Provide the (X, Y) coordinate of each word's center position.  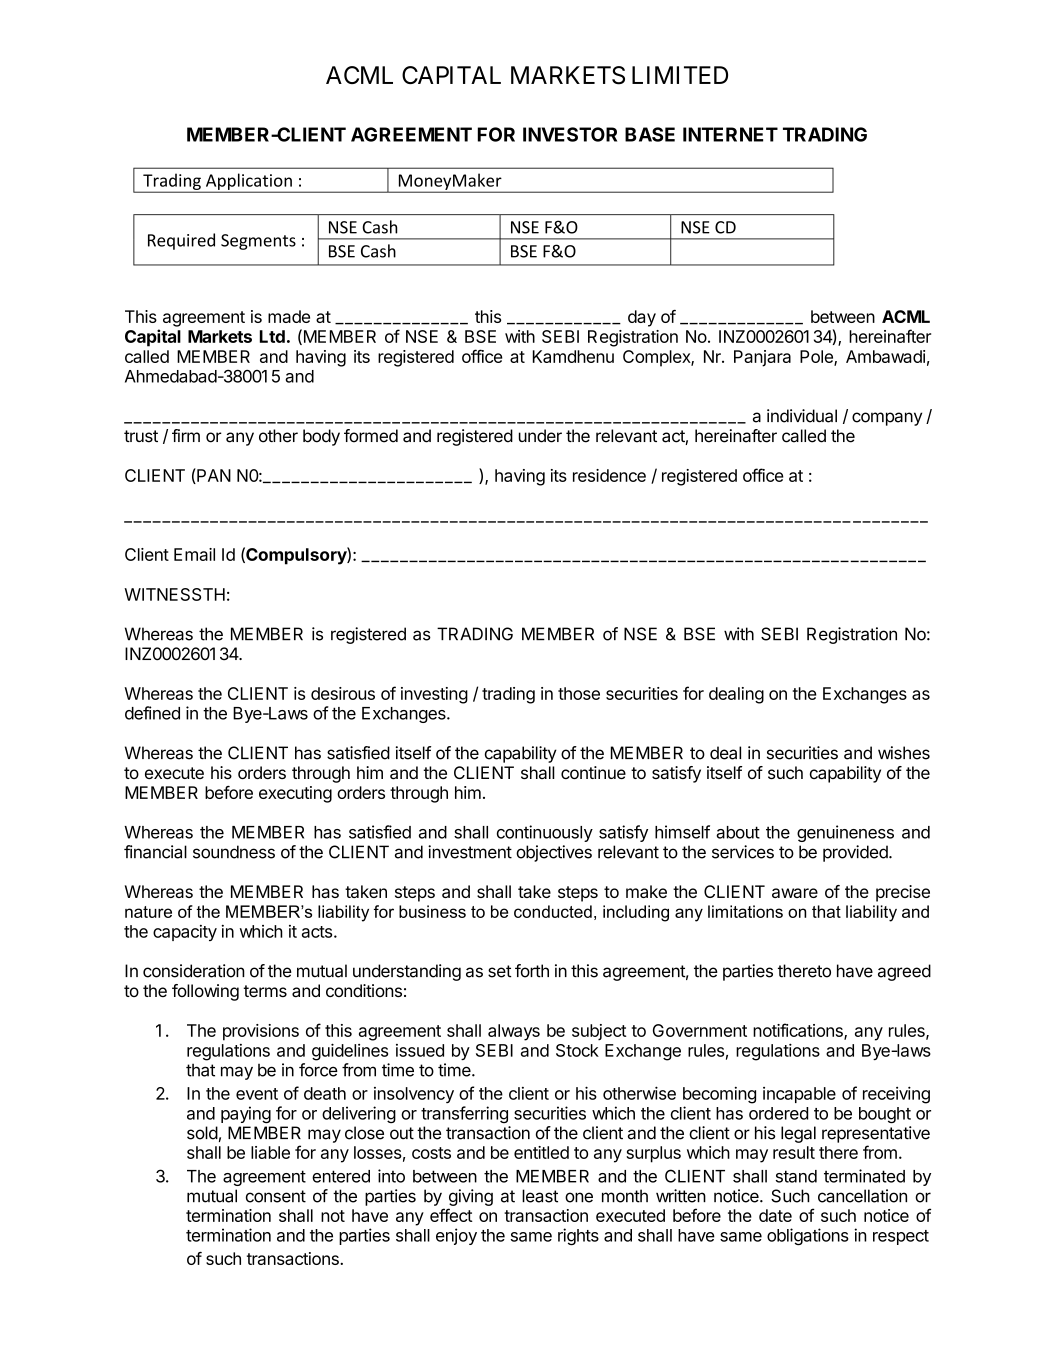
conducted (553, 911)
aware (795, 893)
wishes (904, 753)
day (642, 318)
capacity (185, 933)
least (540, 1196)
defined (152, 713)
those (579, 693)
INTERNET (730, 134)
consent (276, 1196)
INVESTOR (570, 134)
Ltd (272, 336)
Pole (817, 358)
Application (248, 182)
